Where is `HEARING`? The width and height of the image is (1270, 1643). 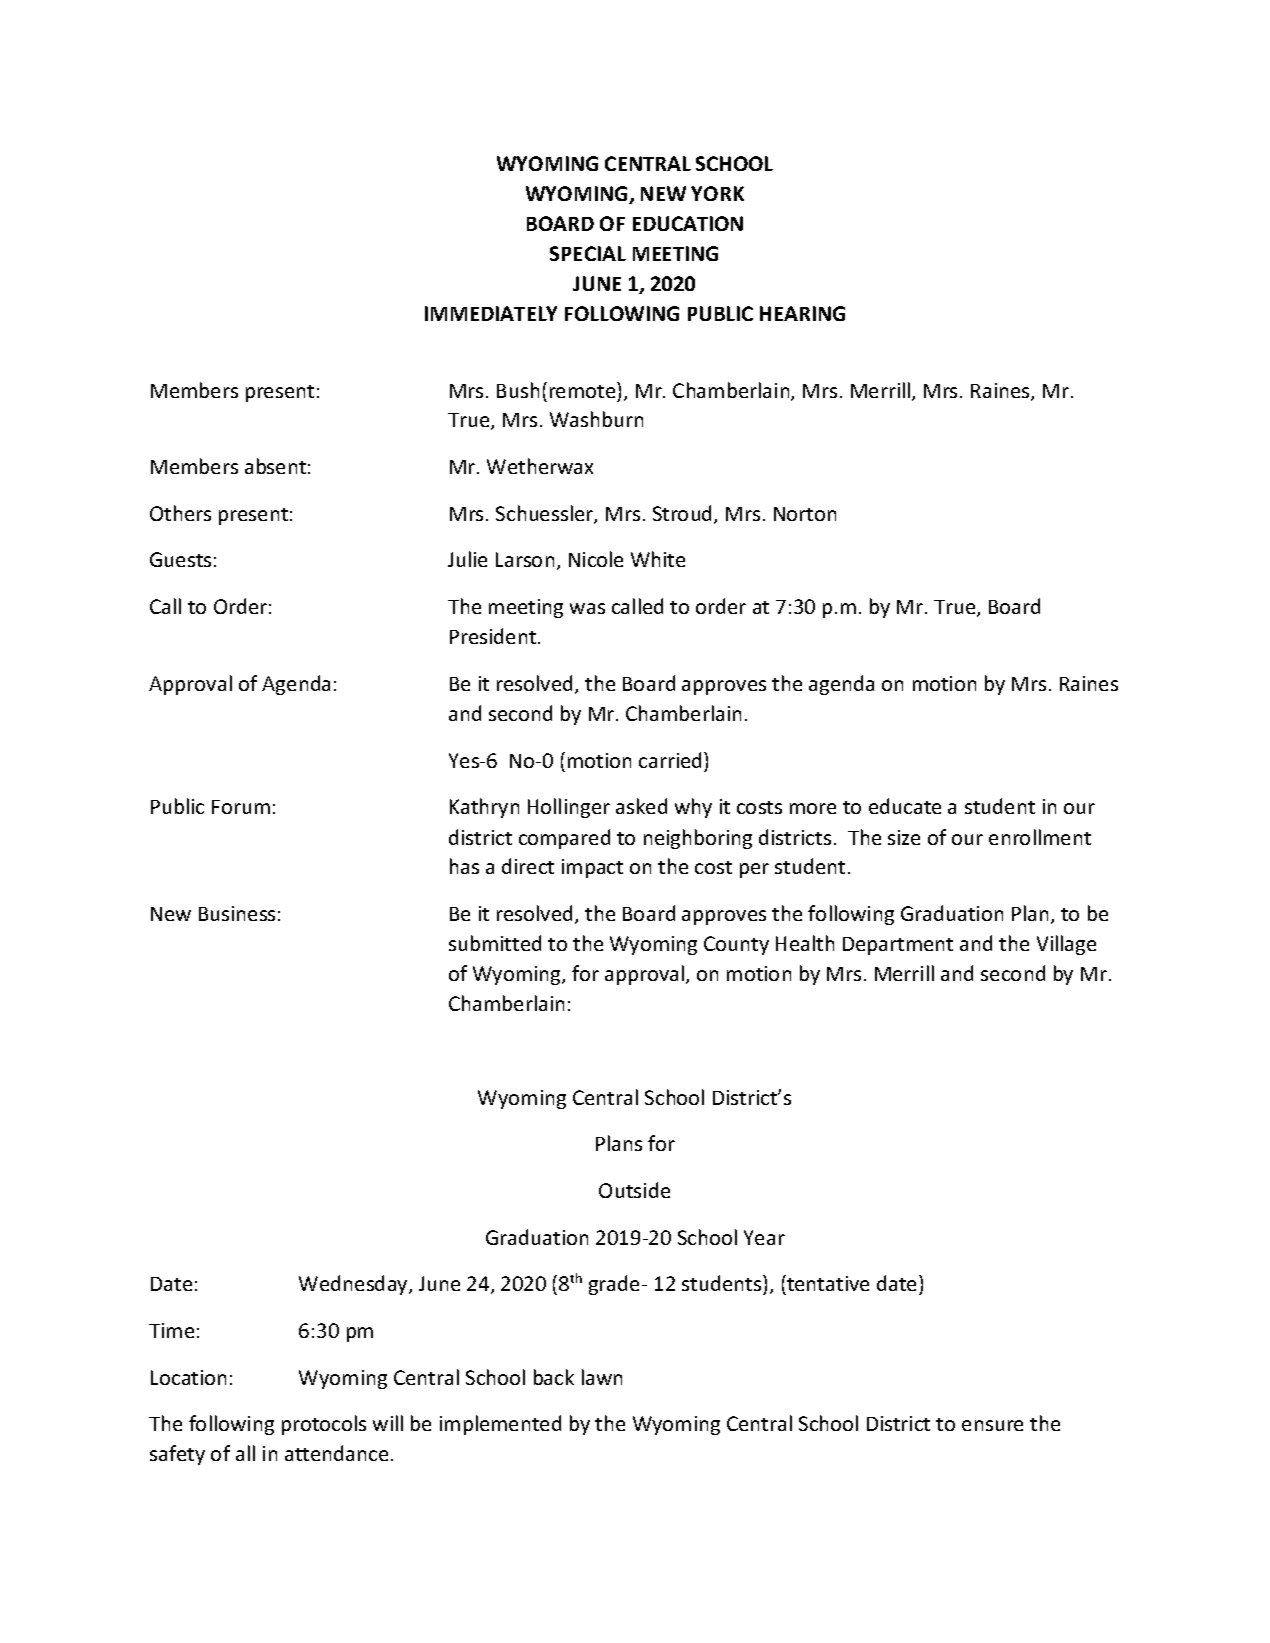
HEARING is located at coordinates (802, 313).
